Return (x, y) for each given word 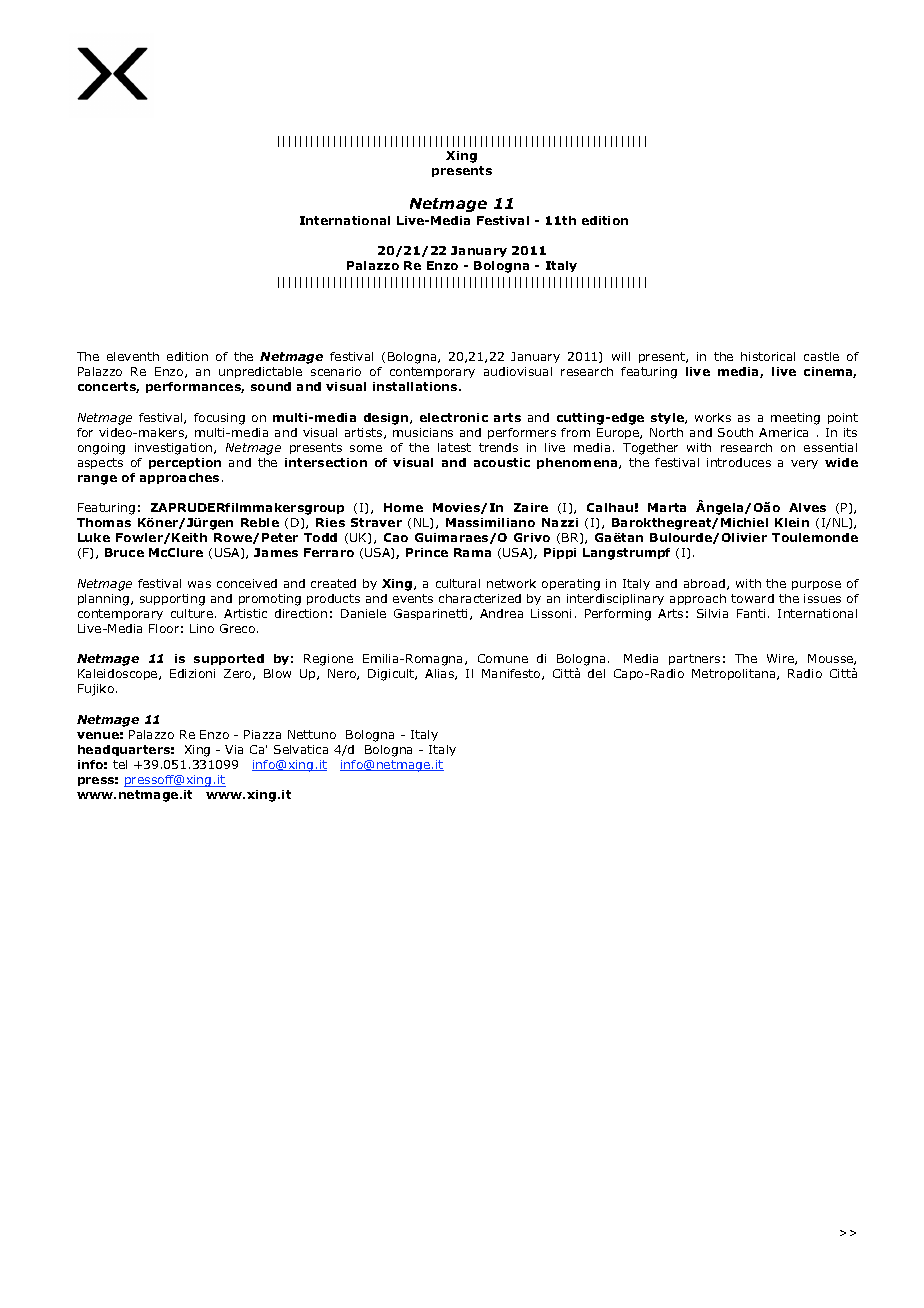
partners (694, 659)
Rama (472, 552)
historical (768, 356)
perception (185, 463)
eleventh (133, 356)
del (596, 673)
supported (229, 659)
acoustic (502, 462)
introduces (739, 462)
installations (416, 386)
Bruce (124, 552)
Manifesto (512, 674)
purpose (816, 585)
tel (120, 764)
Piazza (262, 734)
